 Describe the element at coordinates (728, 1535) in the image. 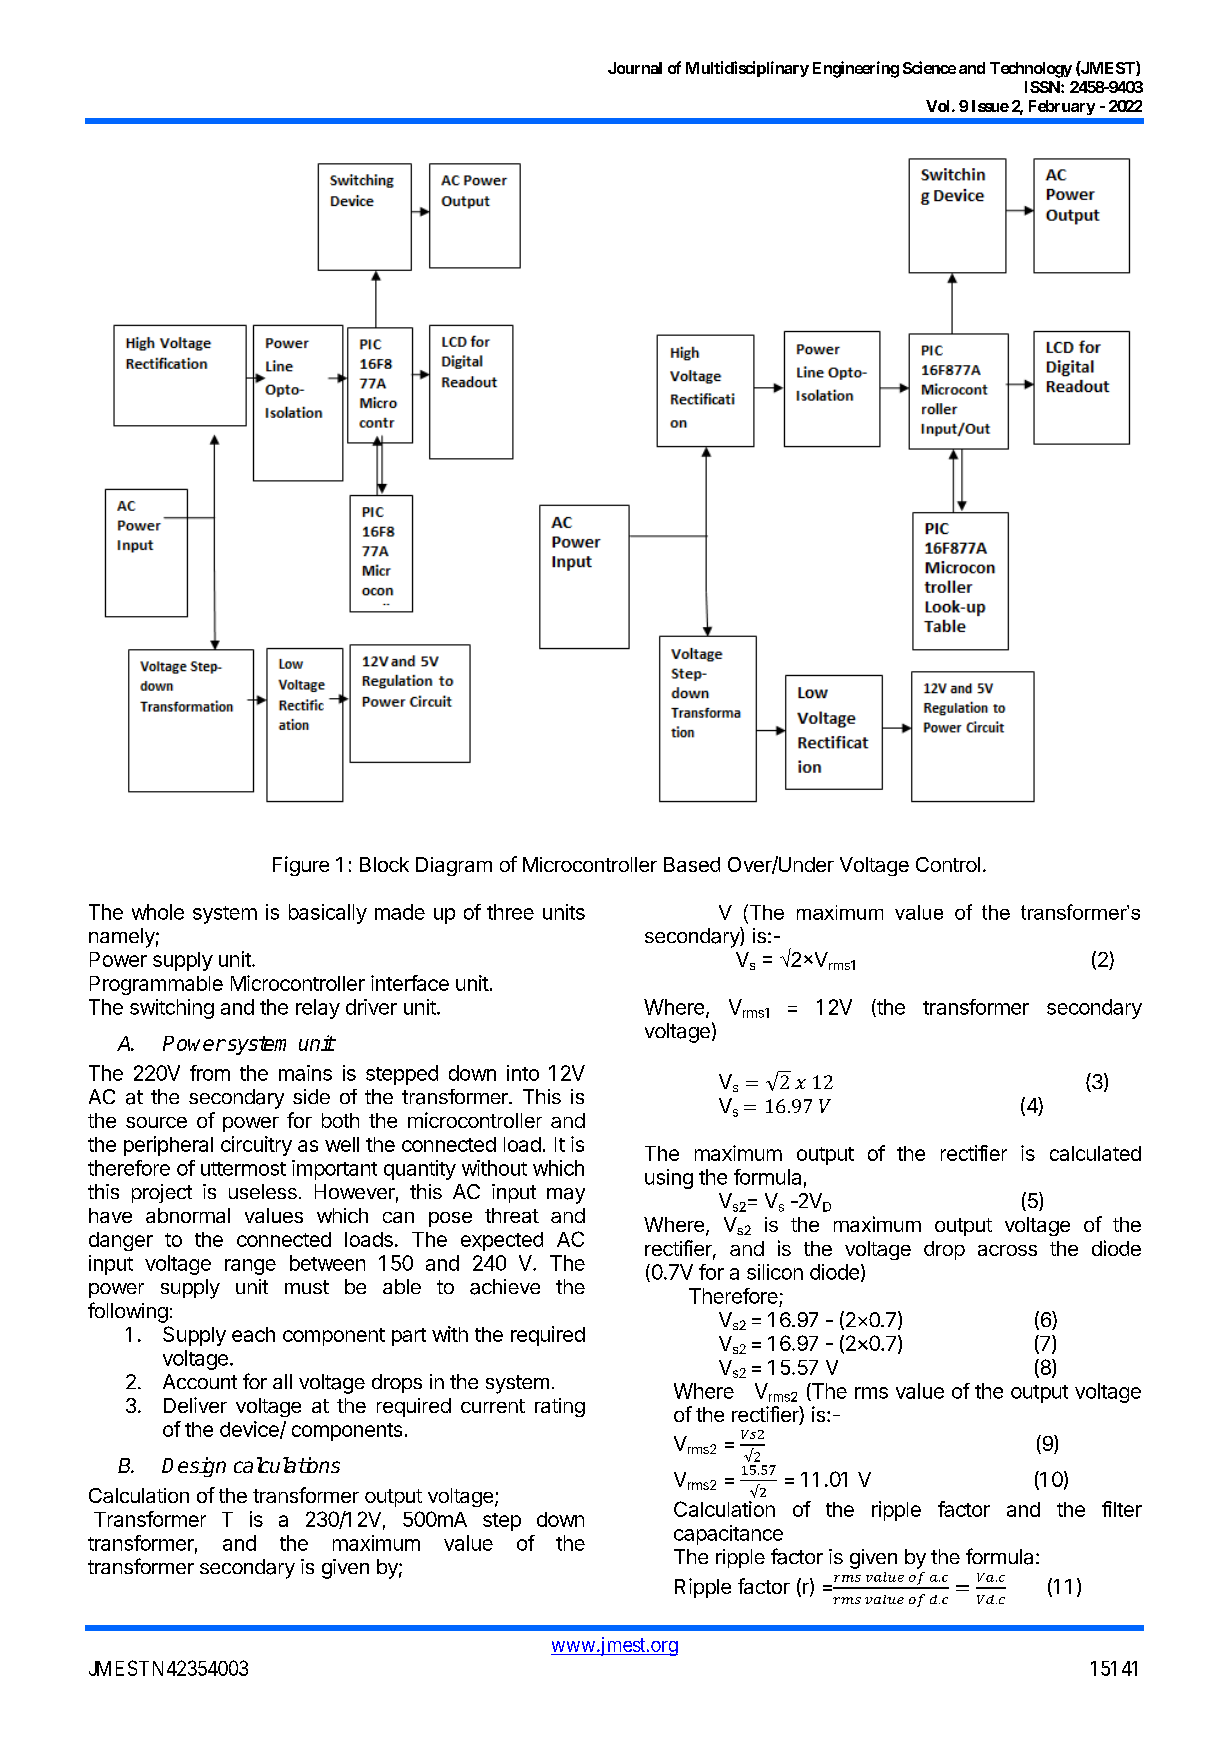

I see `capacitance` at that location.
